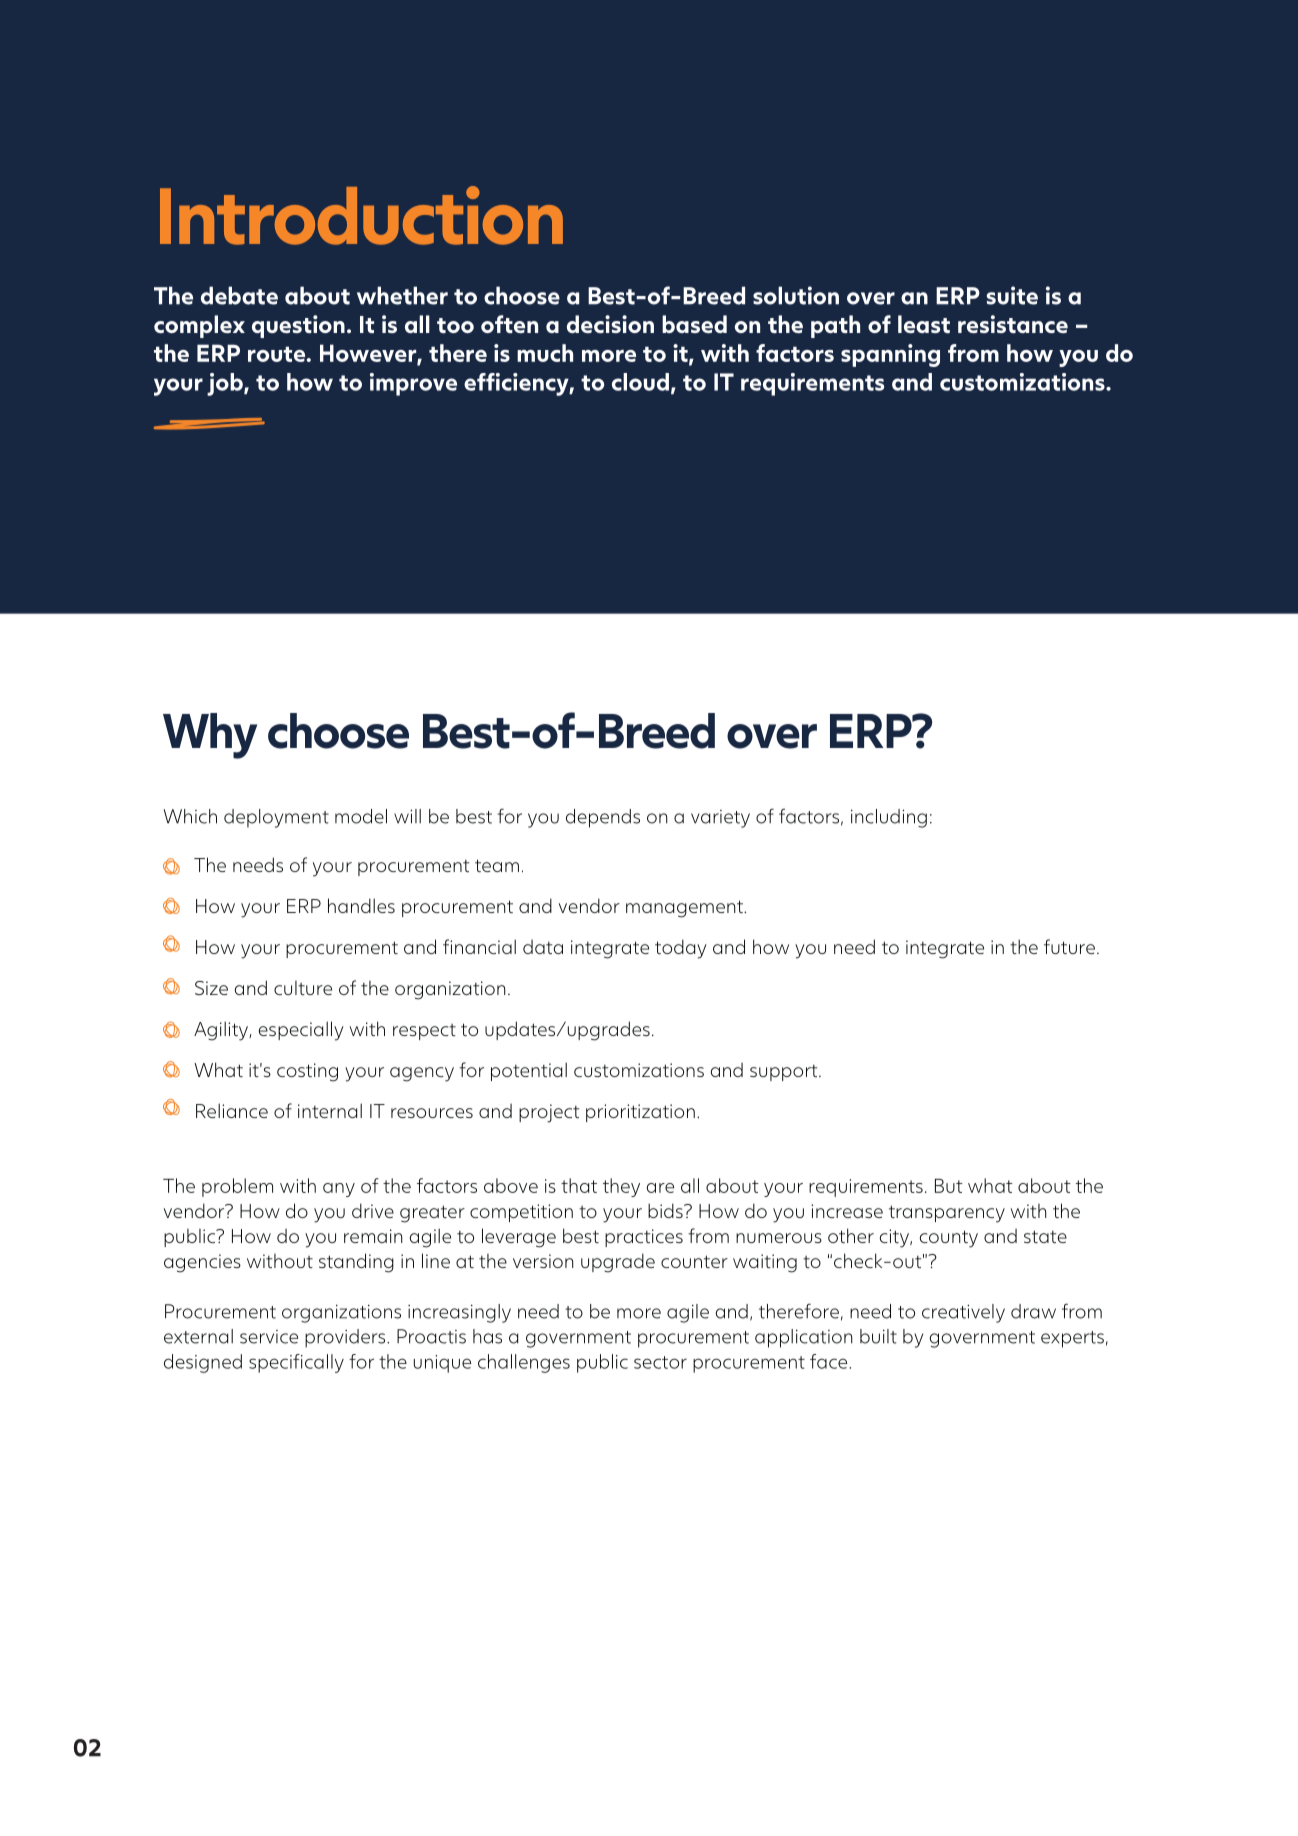 Image resolution: width=1298 pixels, height=1836 pixels. I want to click on creatively, so click(963, 1313).
